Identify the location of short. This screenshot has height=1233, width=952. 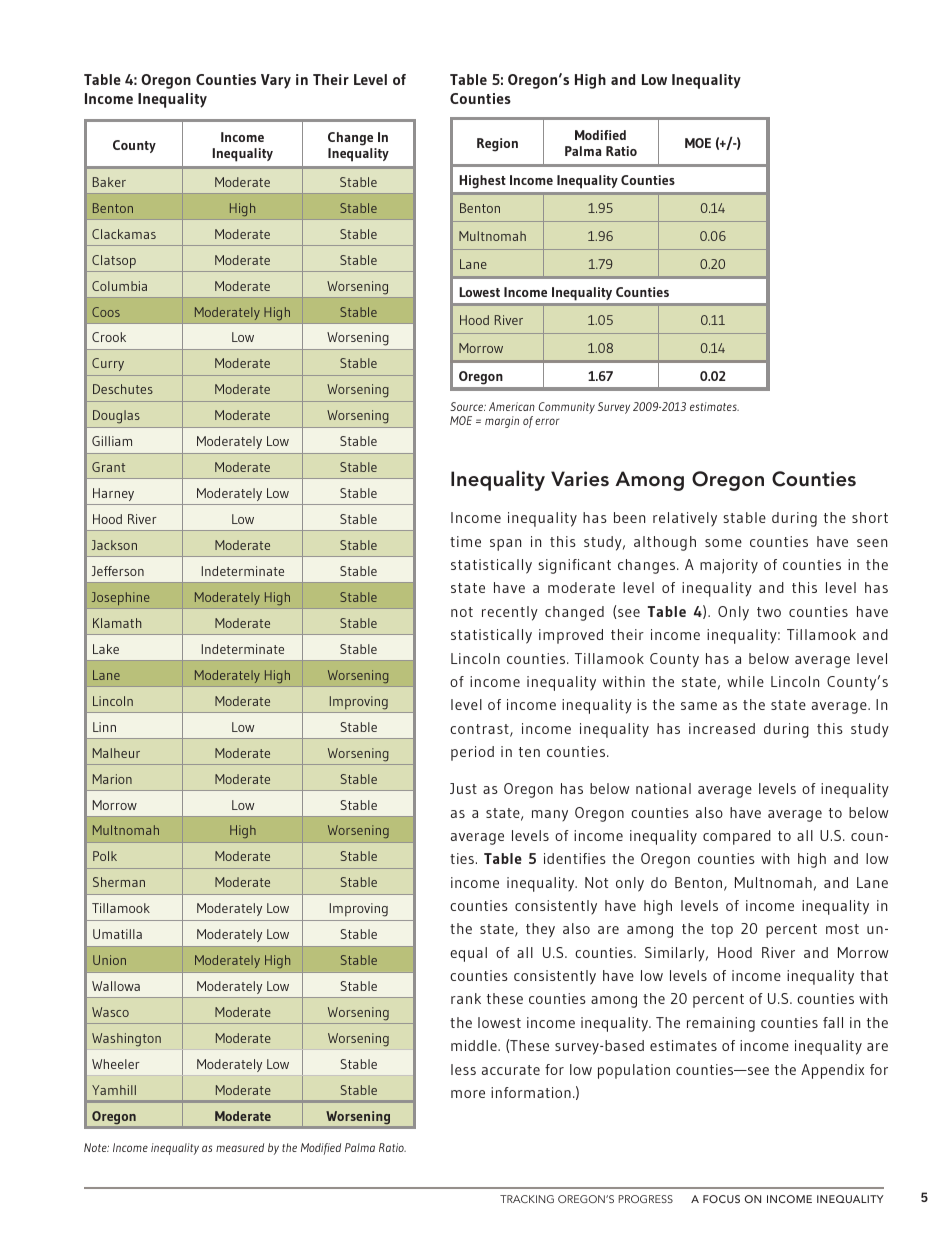
(870, 517).
